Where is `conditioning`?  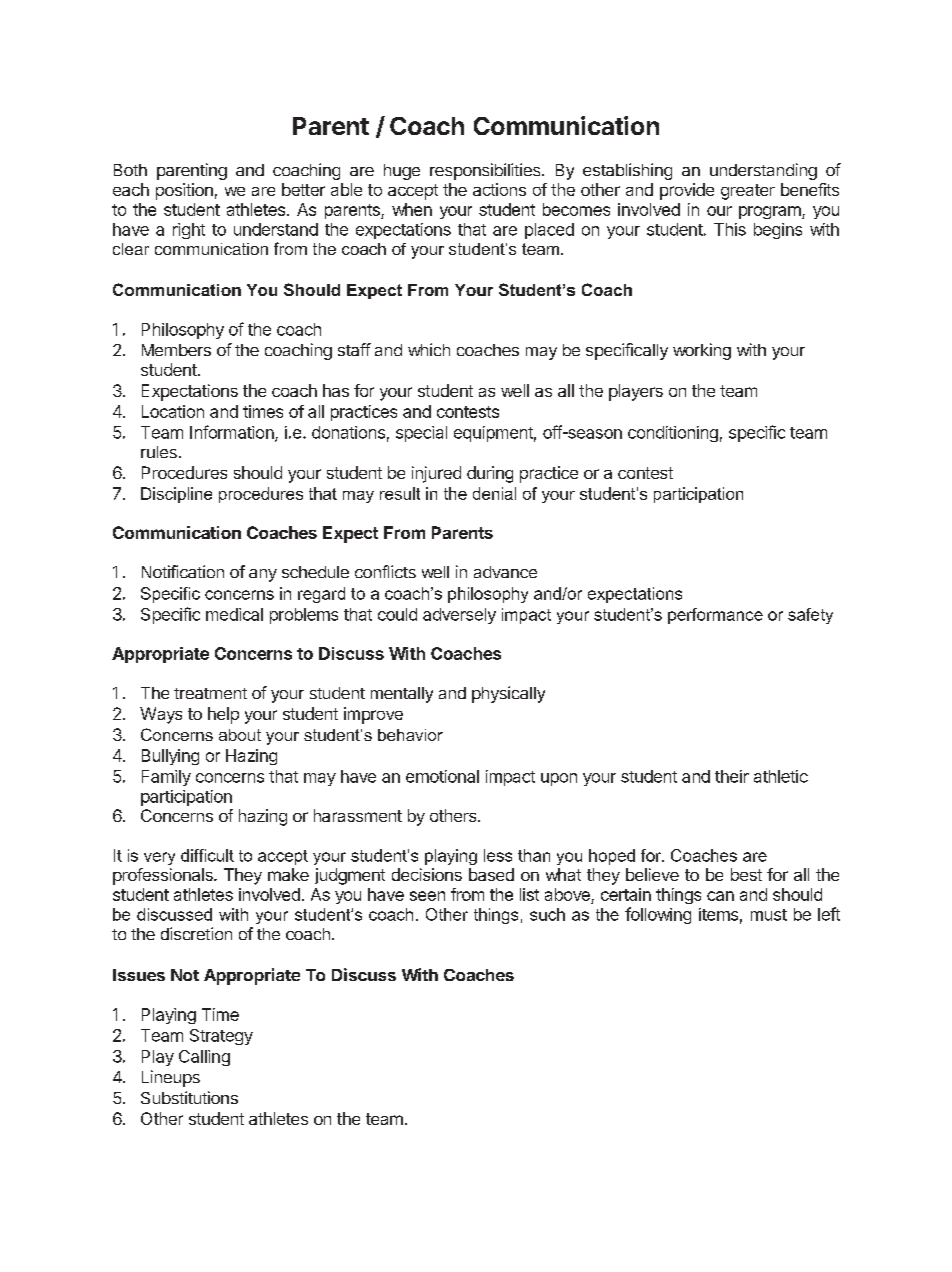 conditioning is located at coordinates (673, 434).
